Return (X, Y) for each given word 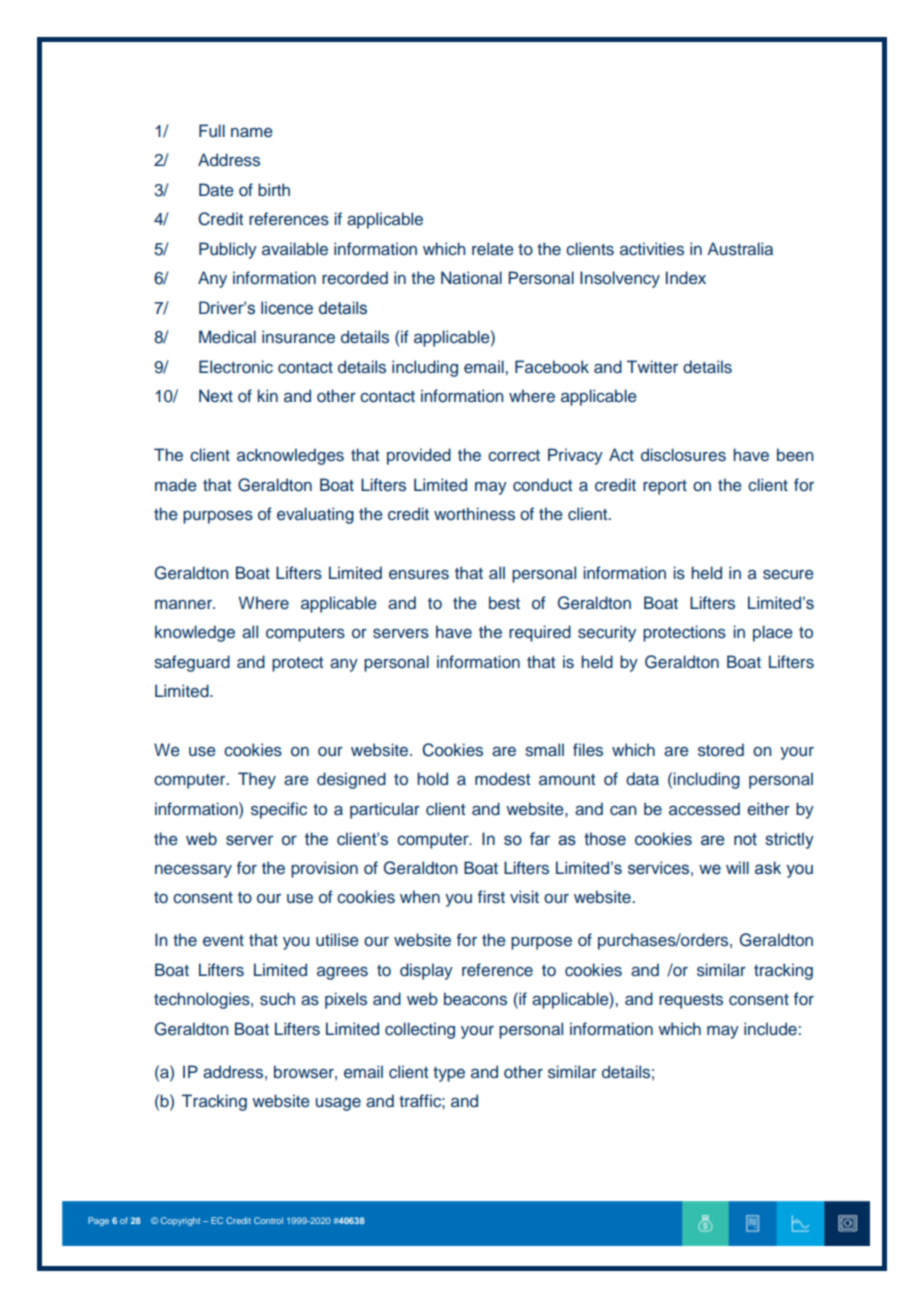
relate (493, 249)
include (770, 1029)
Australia (740, 249)
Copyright (180, 1221)
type (449, 1074)
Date (216, 189)
